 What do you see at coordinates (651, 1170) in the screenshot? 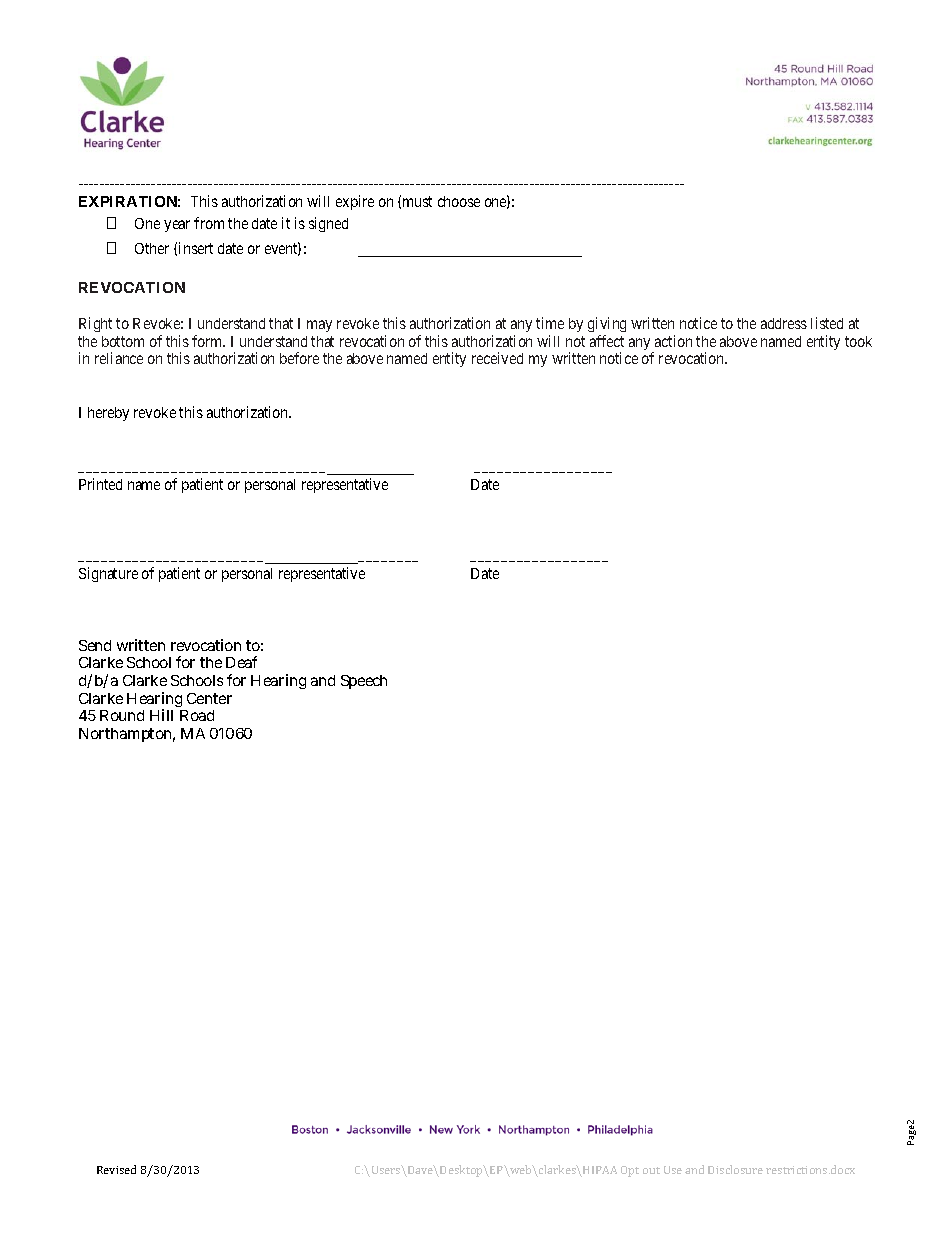
I see `out` at bounding box center [651, 1170].
